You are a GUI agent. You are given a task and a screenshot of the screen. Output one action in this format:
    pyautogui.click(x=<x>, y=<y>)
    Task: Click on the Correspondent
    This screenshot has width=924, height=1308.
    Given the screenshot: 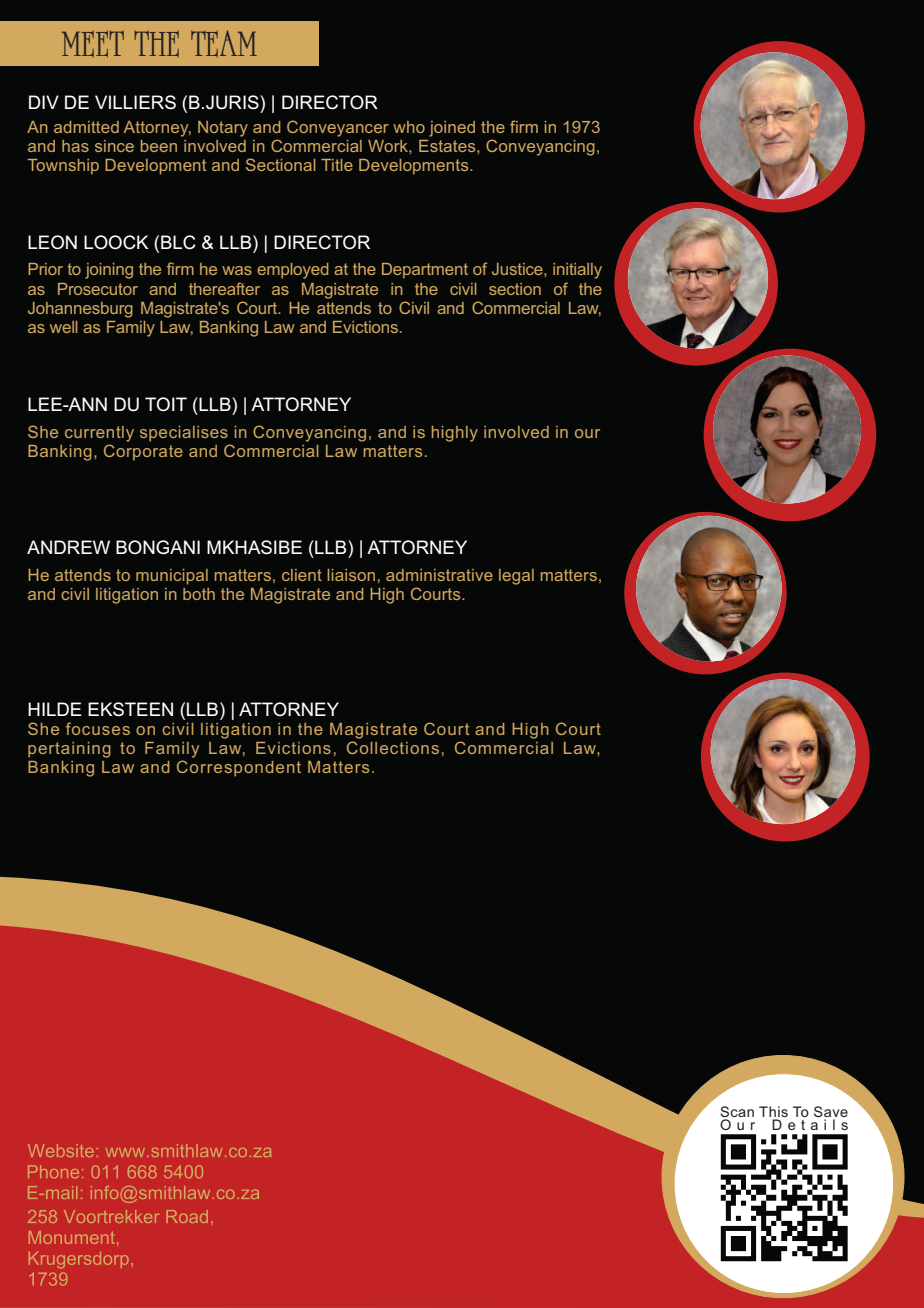 What is the action you would take?
    pyautogui.click(x=239, y=768)
